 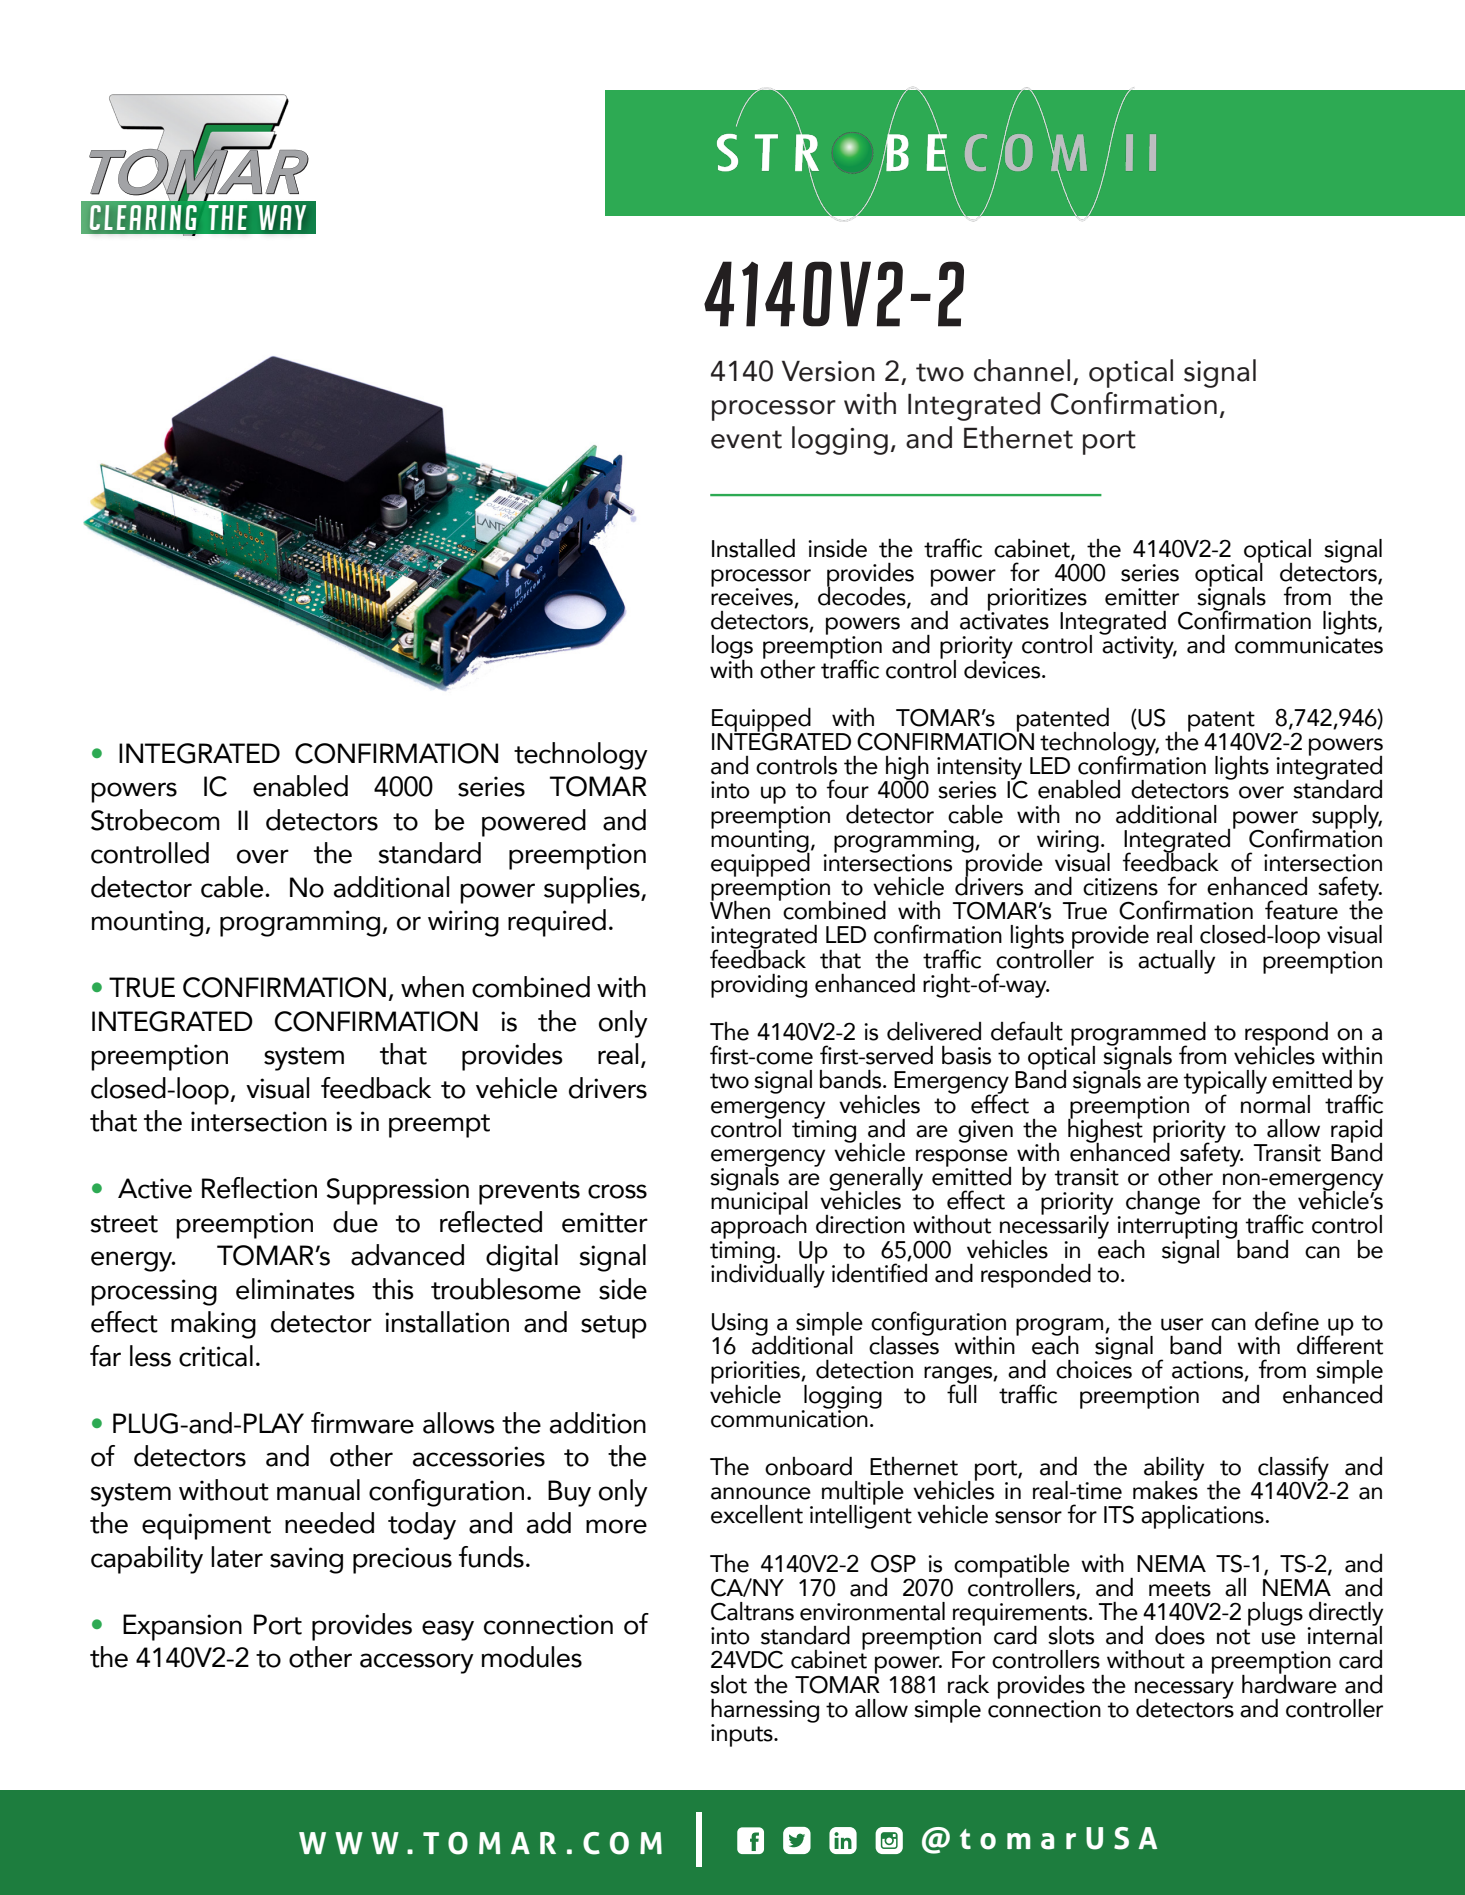 I want to click on Version, so click(x=828, y=371).
